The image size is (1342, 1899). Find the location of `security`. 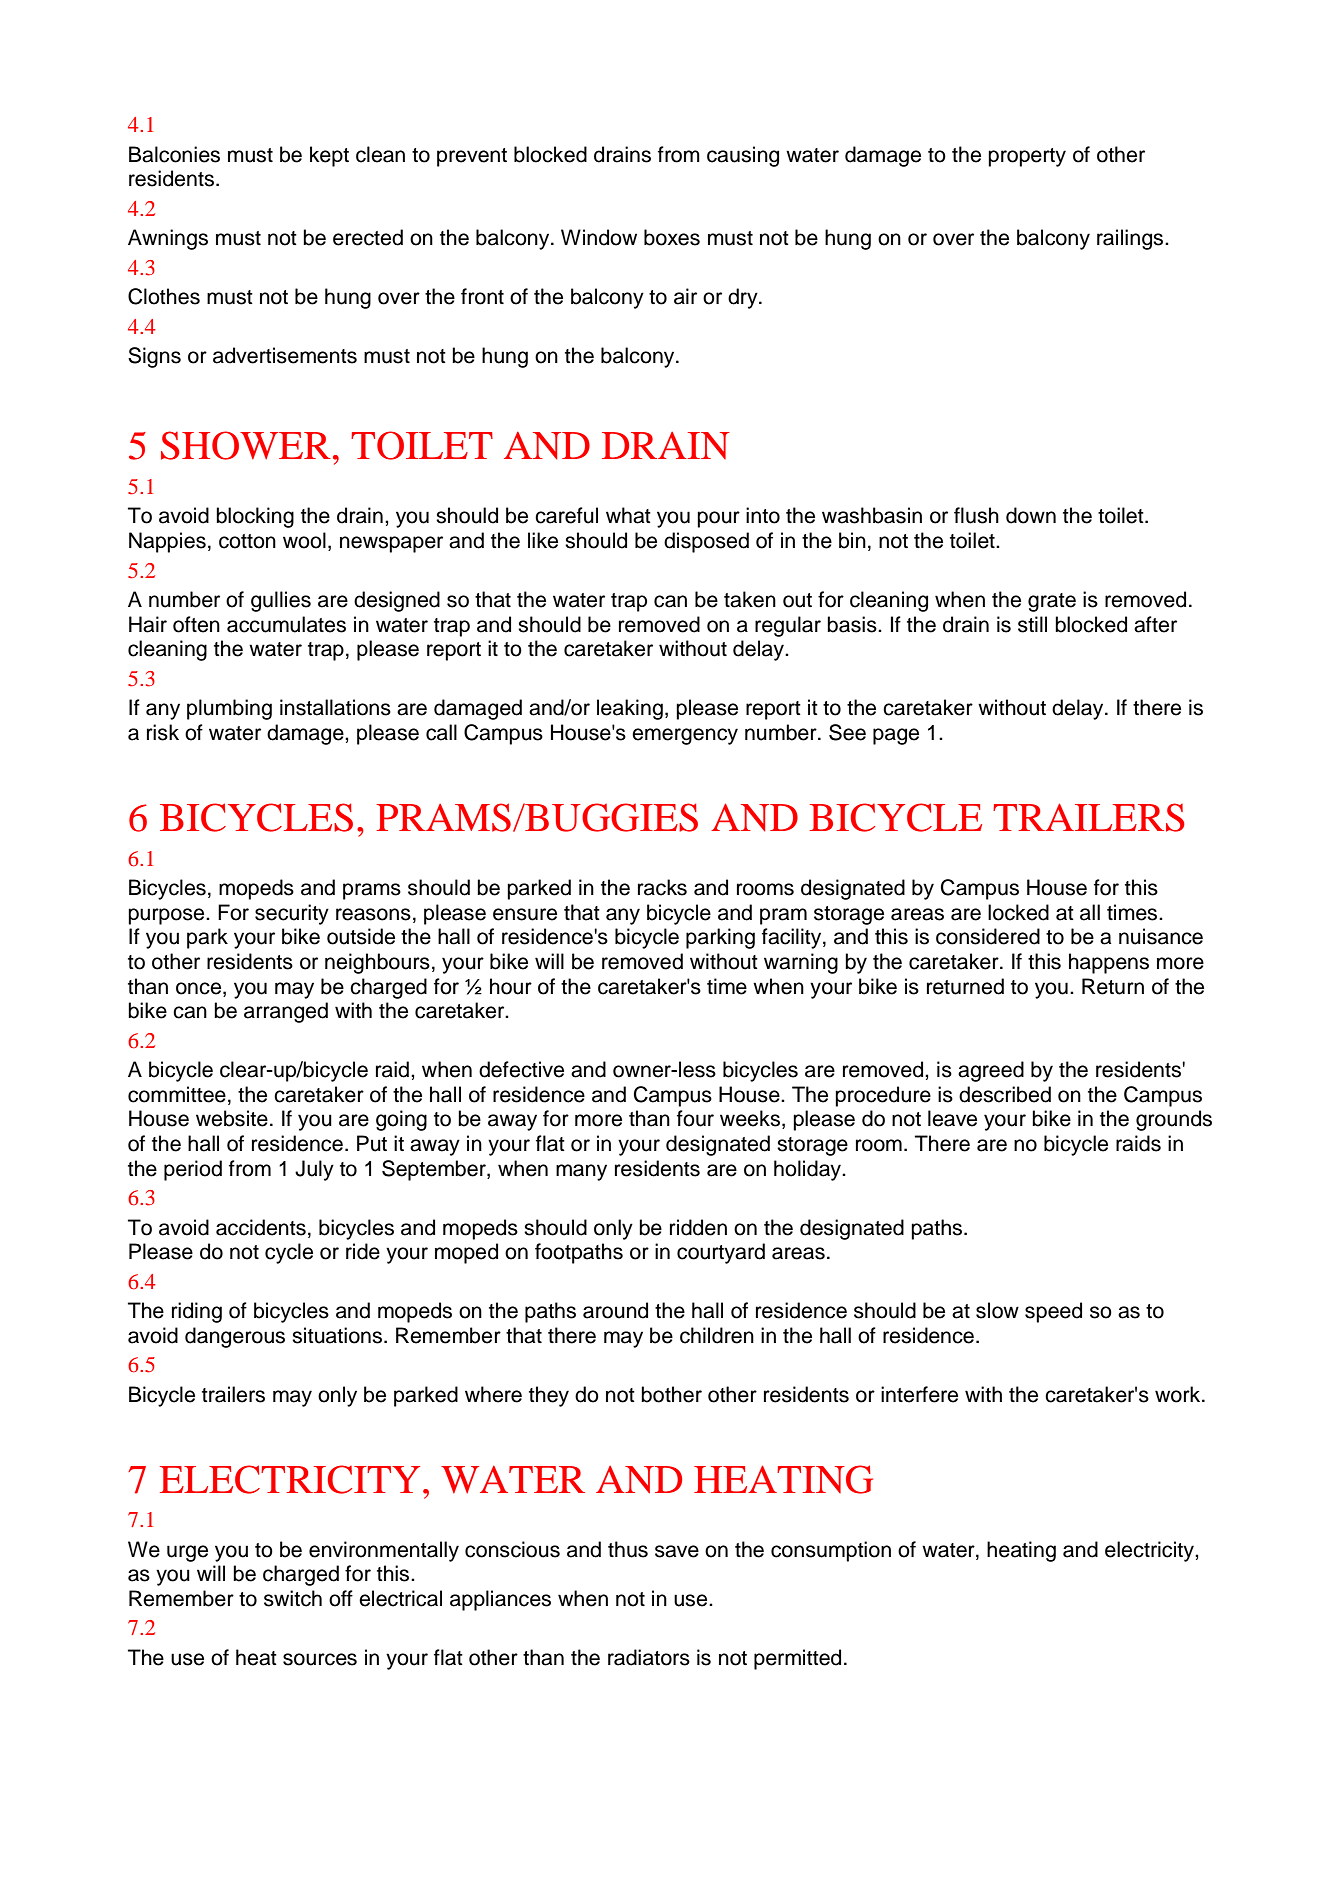

security is located at coordinates (292, 914).
